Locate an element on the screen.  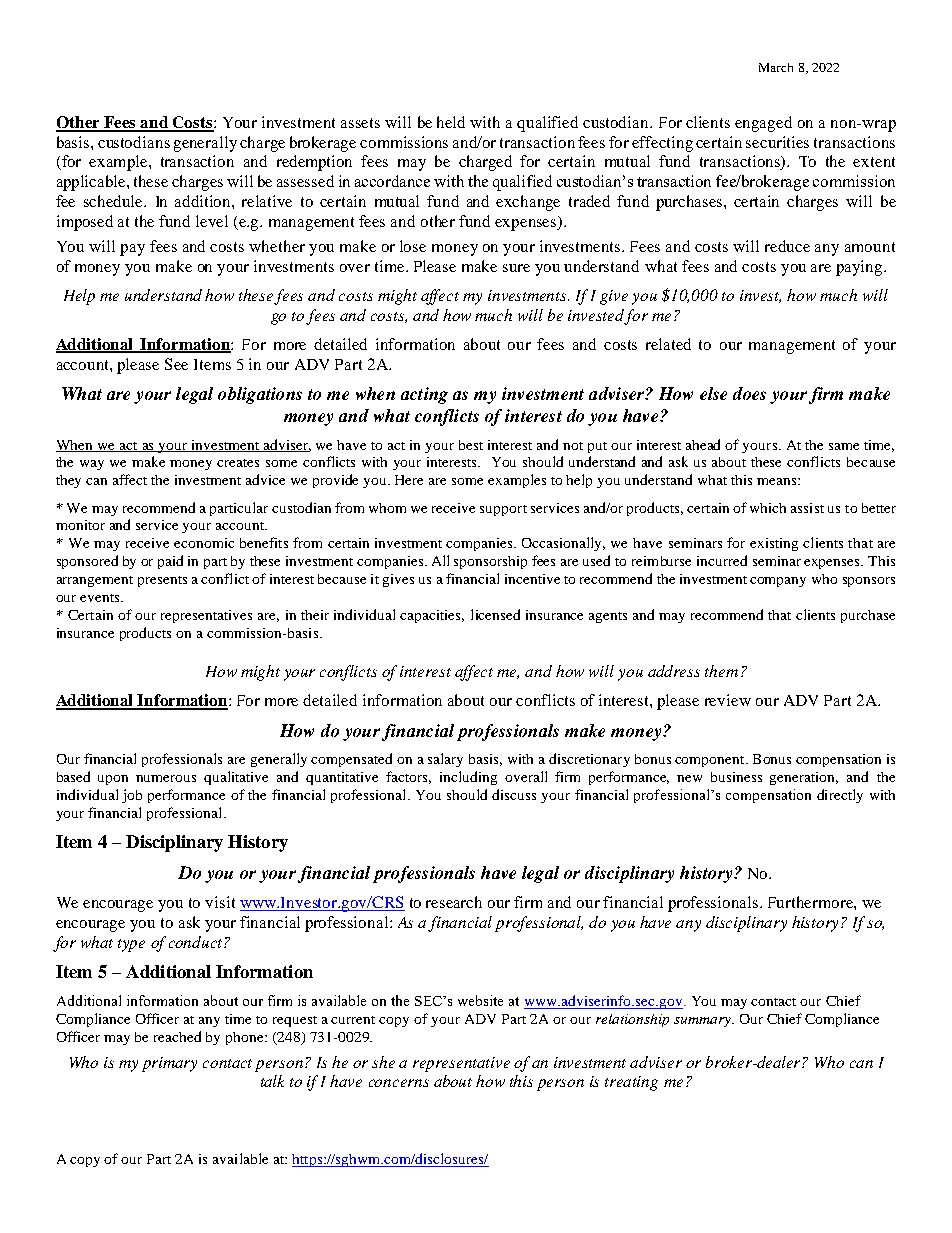
engaged is located at coordinates (763, 124).
